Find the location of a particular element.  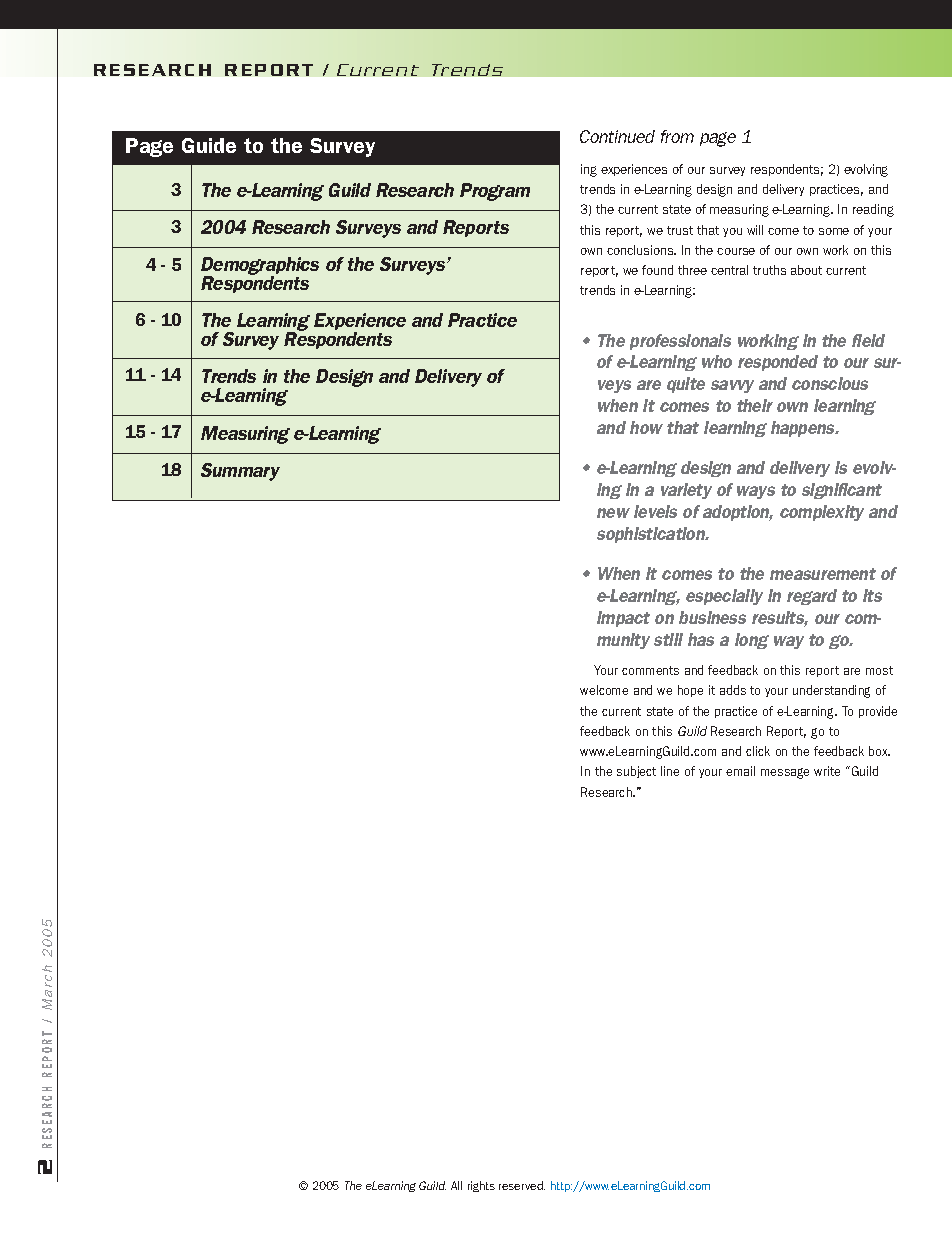

subject is located at coordinates (636, 772).
